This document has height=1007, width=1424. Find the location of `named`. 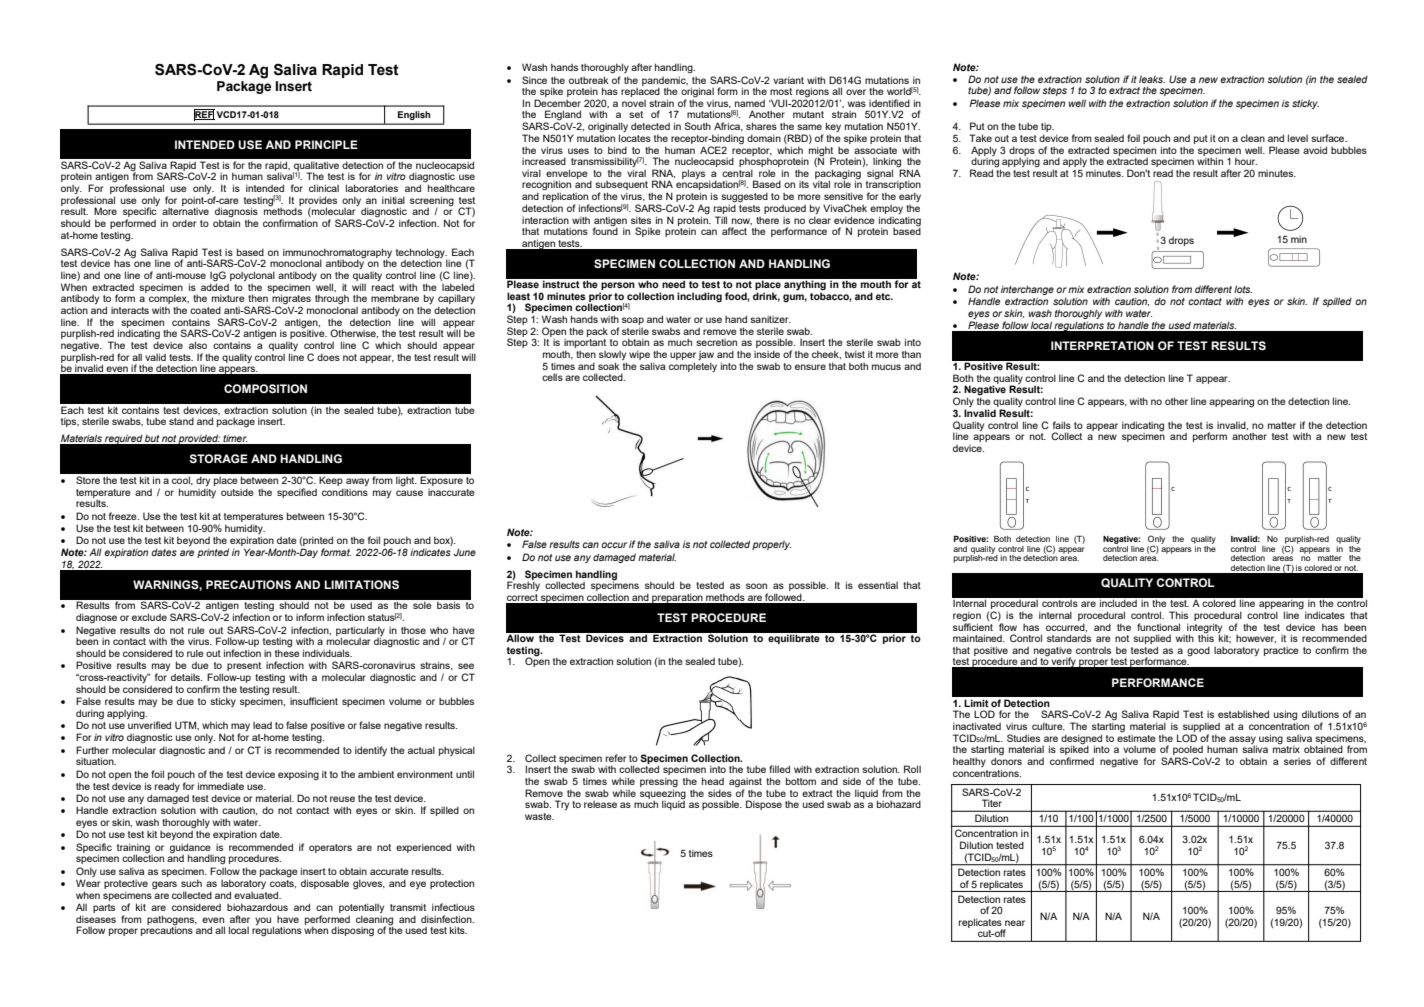

named is located at coordinates (750, 103).
